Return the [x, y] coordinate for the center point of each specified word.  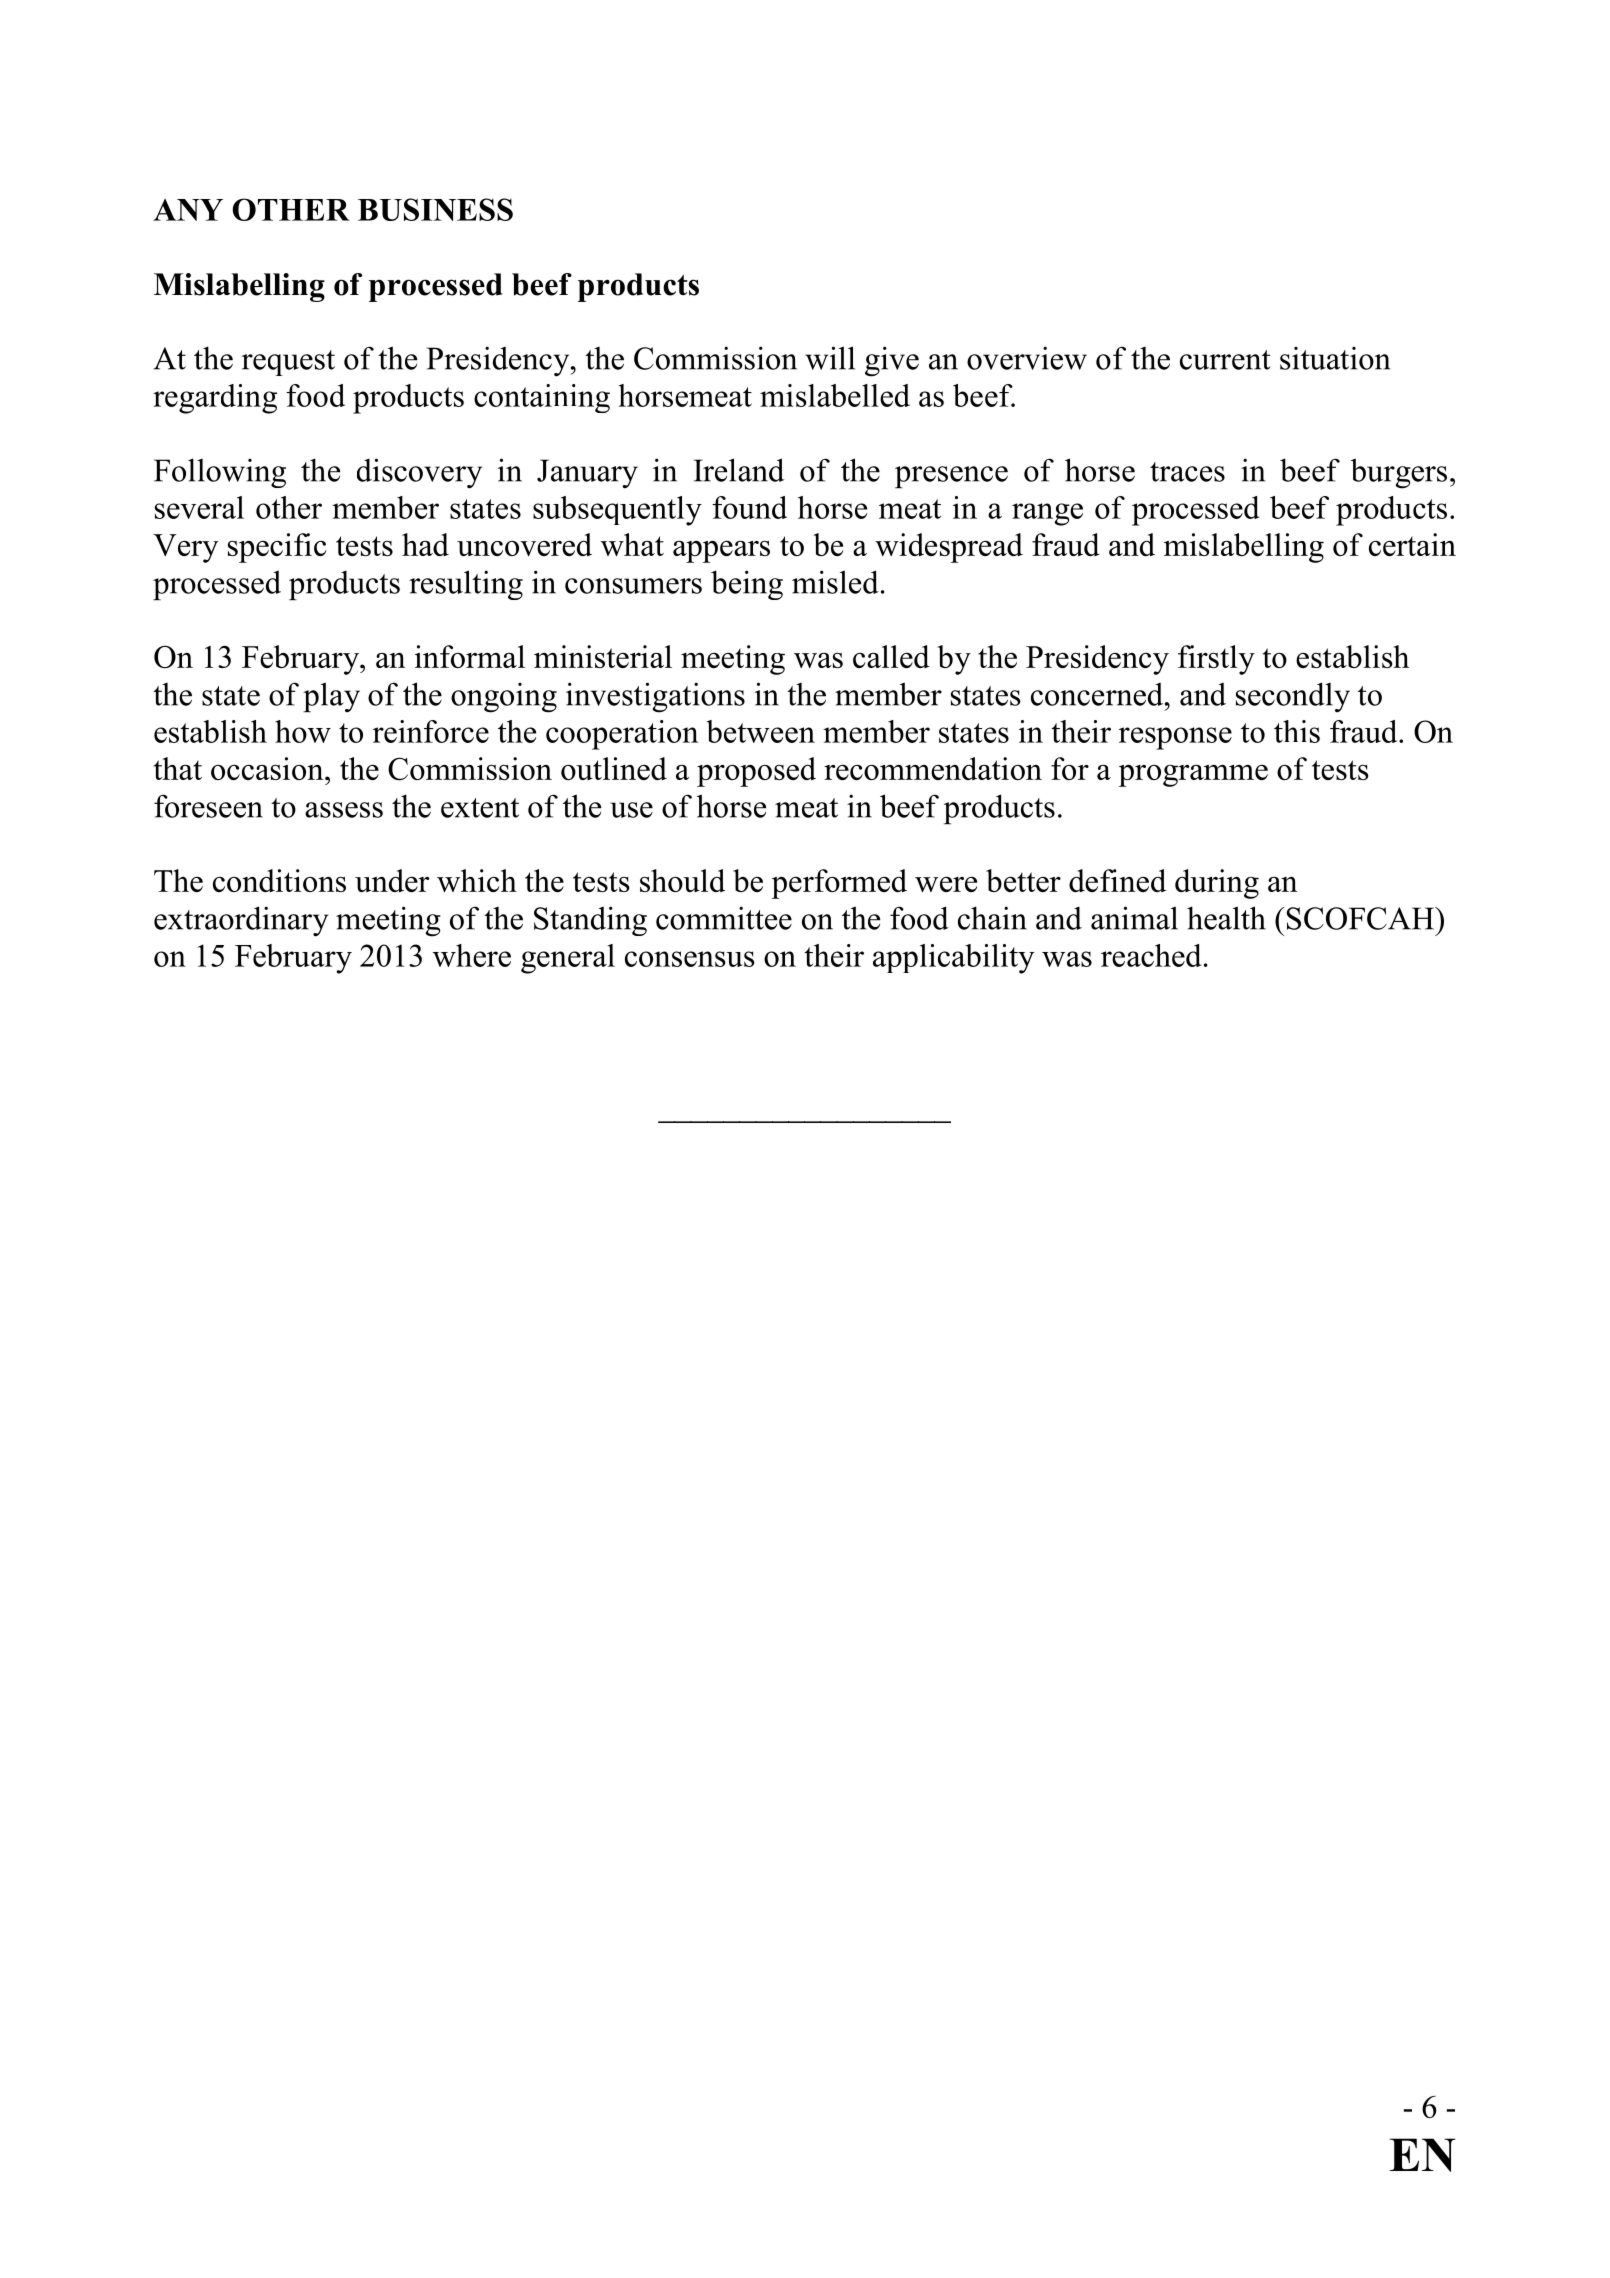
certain [1412, 544]
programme [1193, 776]
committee [724, 918]
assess [344, 810]
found [749, 507]
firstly [1216, 660]
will [830, 358]
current [1225, 360]
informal [470, 656]
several [199, 507]
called [891, 656]
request [288, 363]
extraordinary [241, 921]
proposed [756, 772]
